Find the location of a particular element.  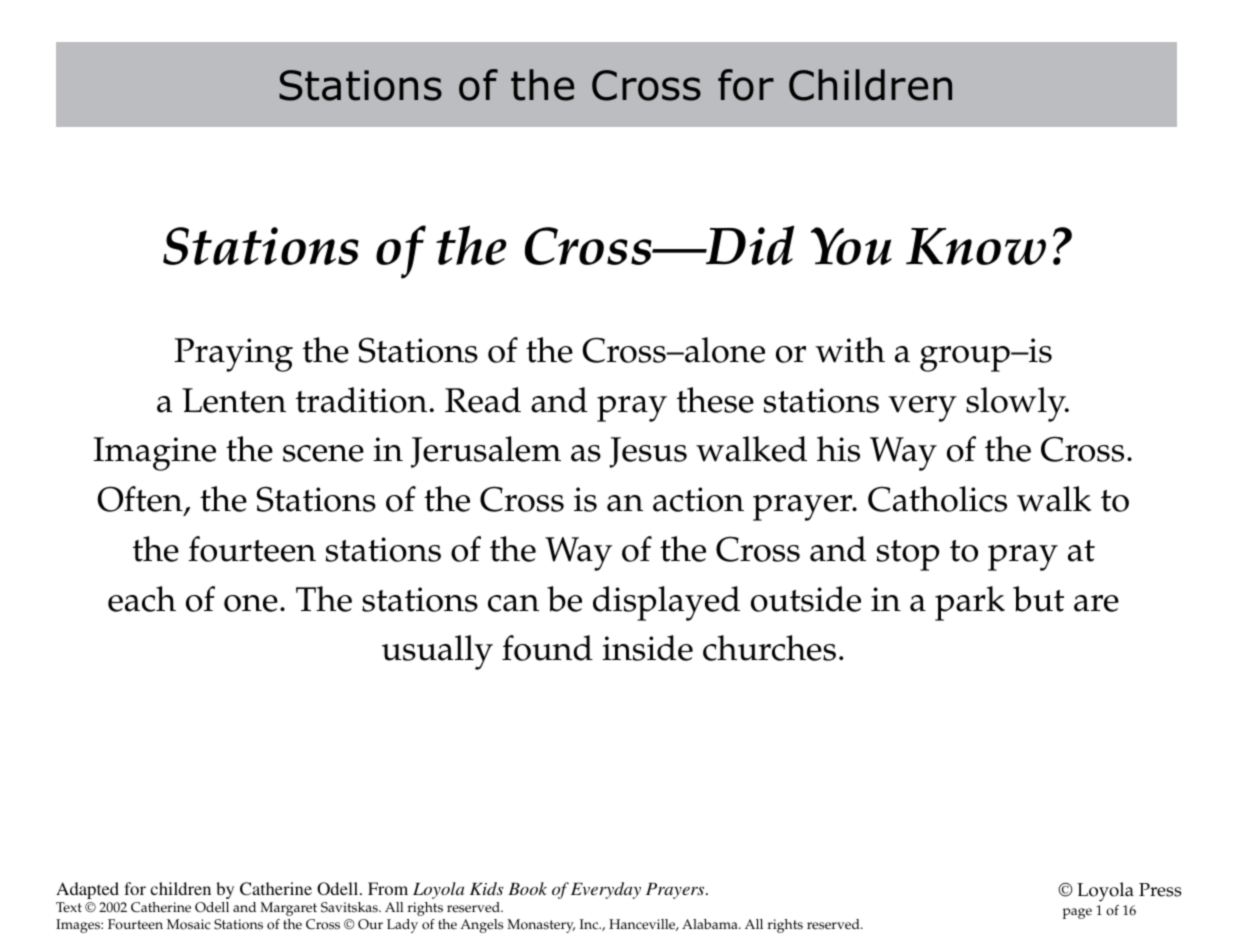

each is located at coordinates (142, 599).
